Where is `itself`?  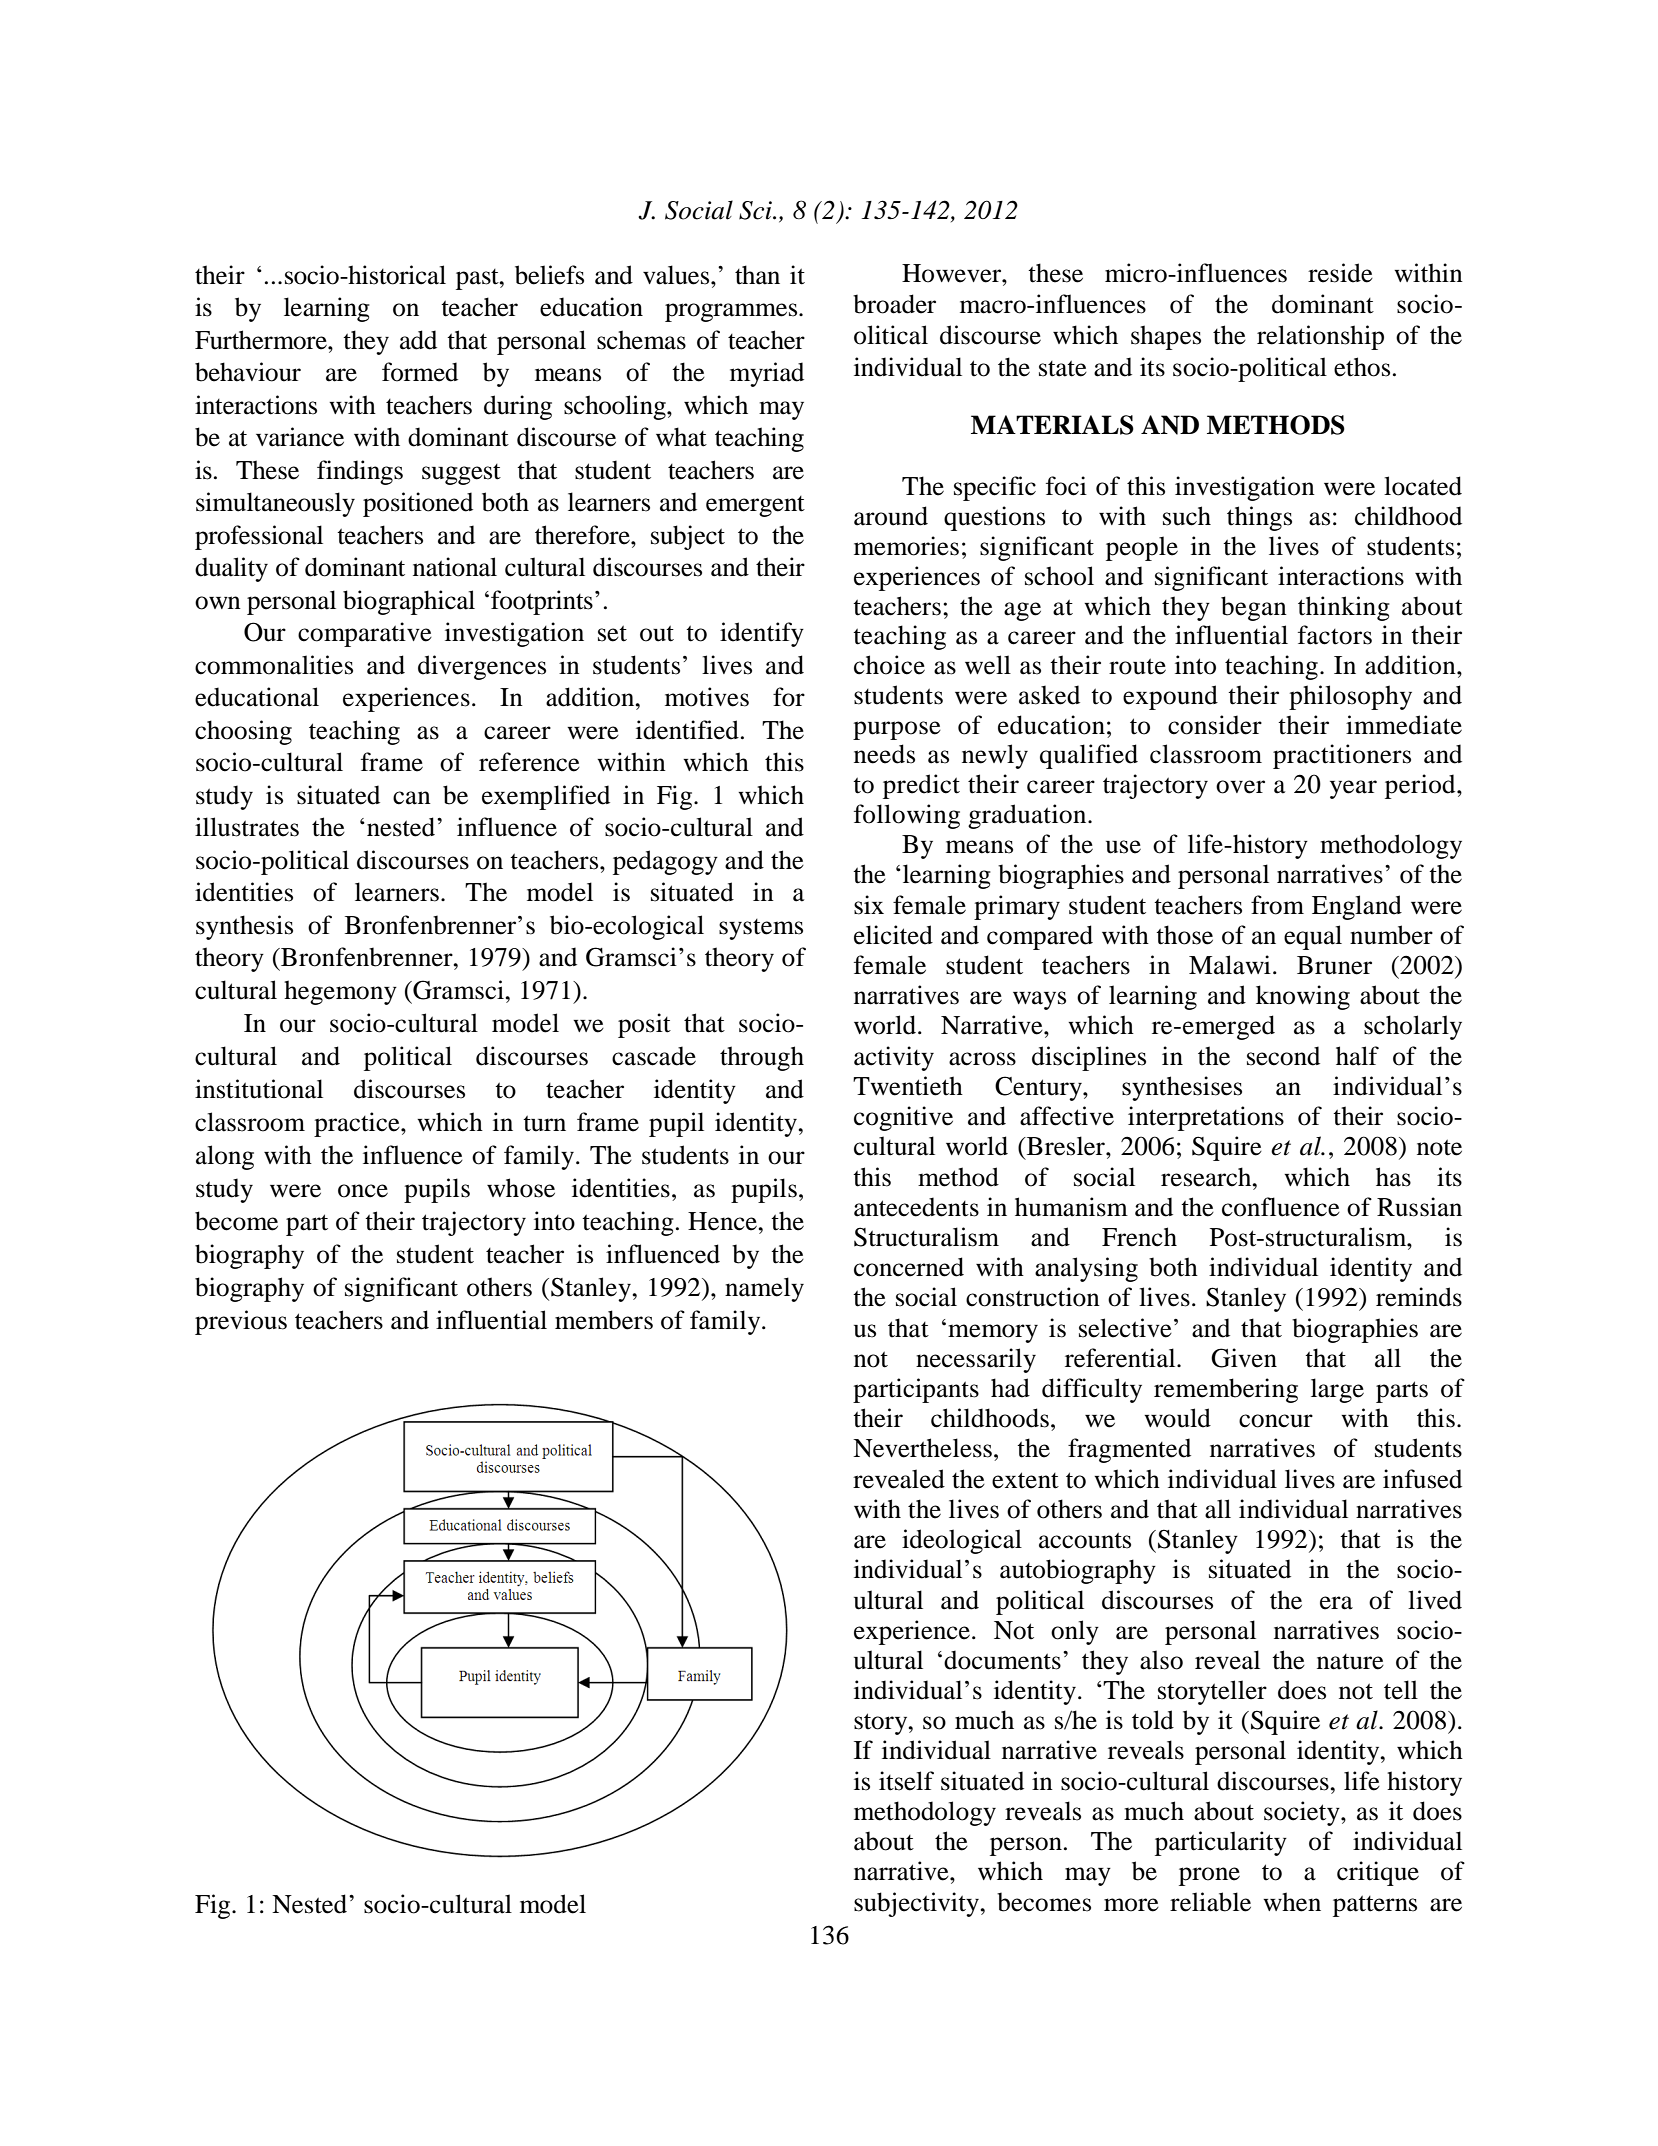
itself is located at coordinates (906, 1781).
